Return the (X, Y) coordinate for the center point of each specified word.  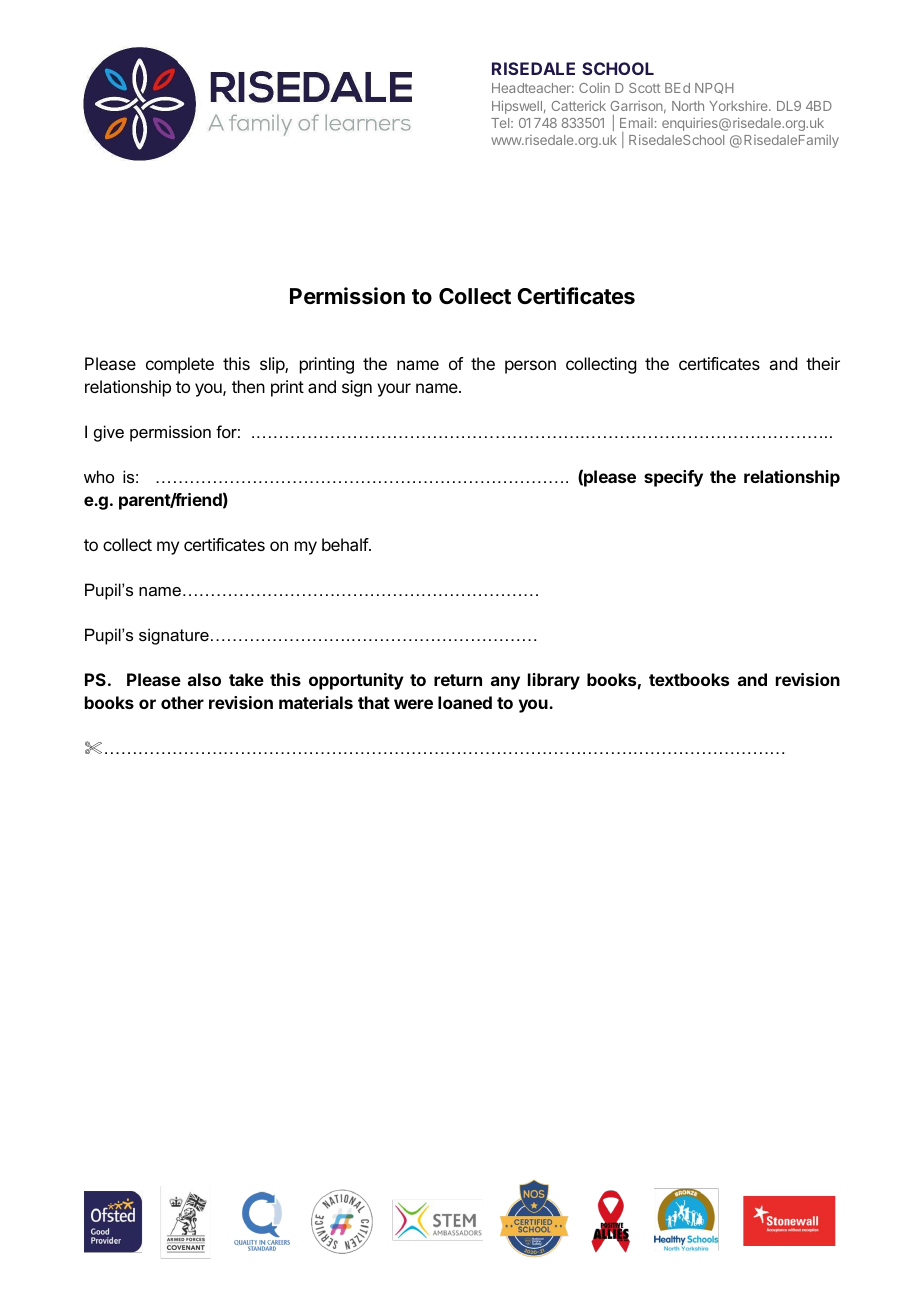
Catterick (579, 106)
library (554, 681)
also (204, 679)
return (458, 680)
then (248, 386)
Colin (594, 88)
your (394, 390)
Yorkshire (739, 106)
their (823, 363)
